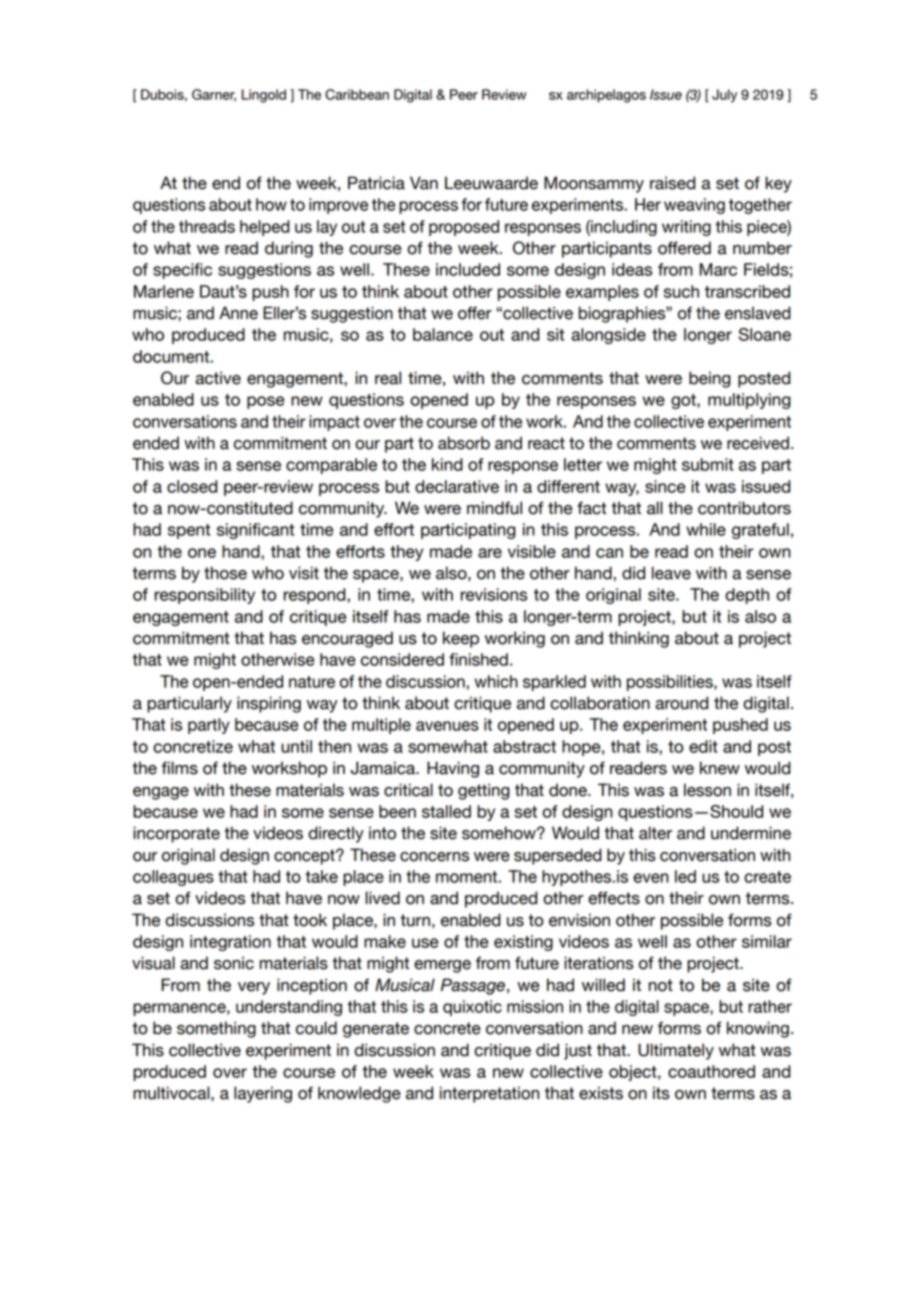  I want to click on edit, so click(703, 746).
